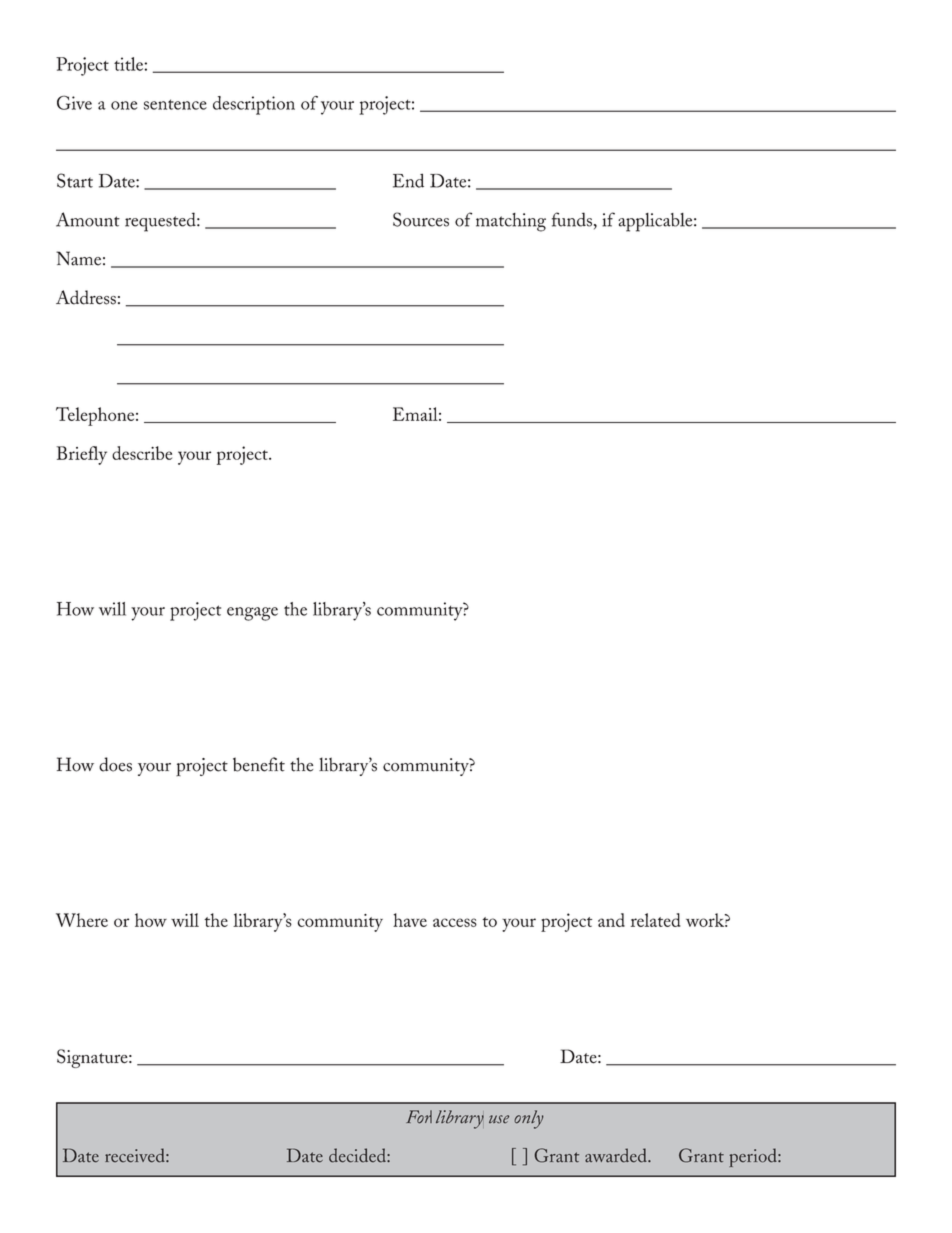 The image size is (952, 1233). What do you see at coordinates (611, 920) in the screenshot?
I see `and` at bounding box center [611, 920].
